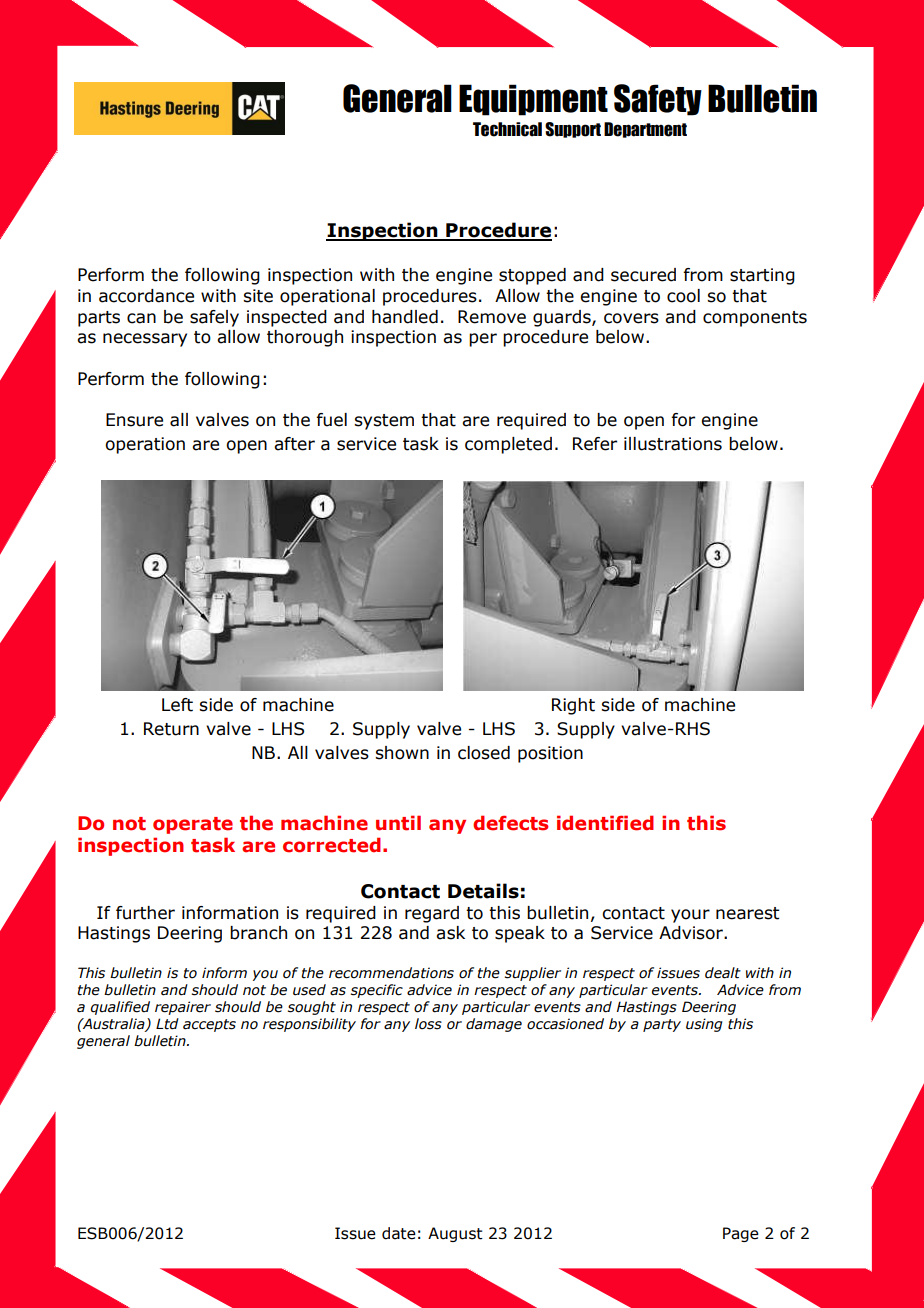 The image size is (924, 1308). Describe the element at coordinates (507, 129) in the screenshot. I see `Technical` at that location.
